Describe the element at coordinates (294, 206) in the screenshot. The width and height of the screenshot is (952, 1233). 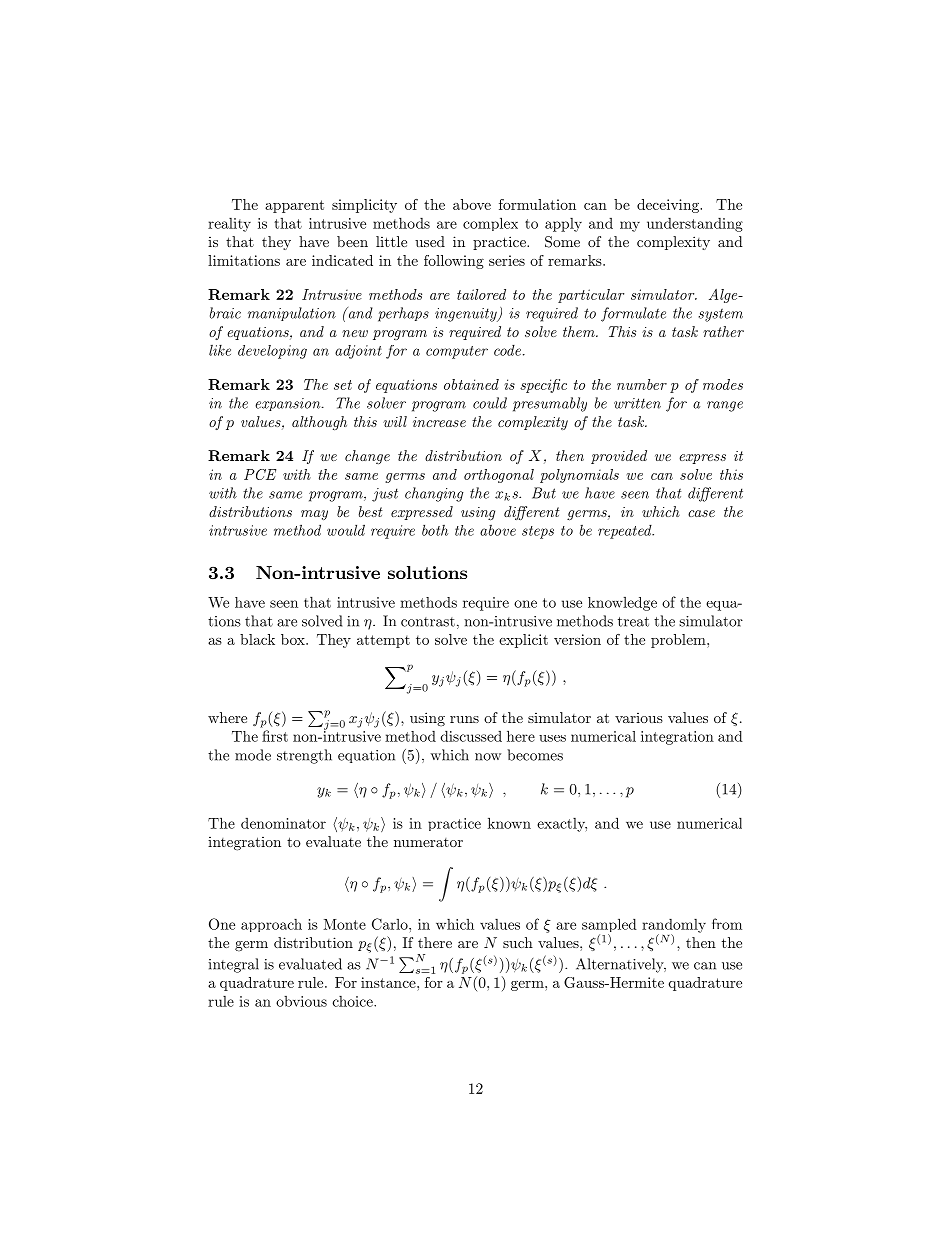
I see `apparent` at that location.
